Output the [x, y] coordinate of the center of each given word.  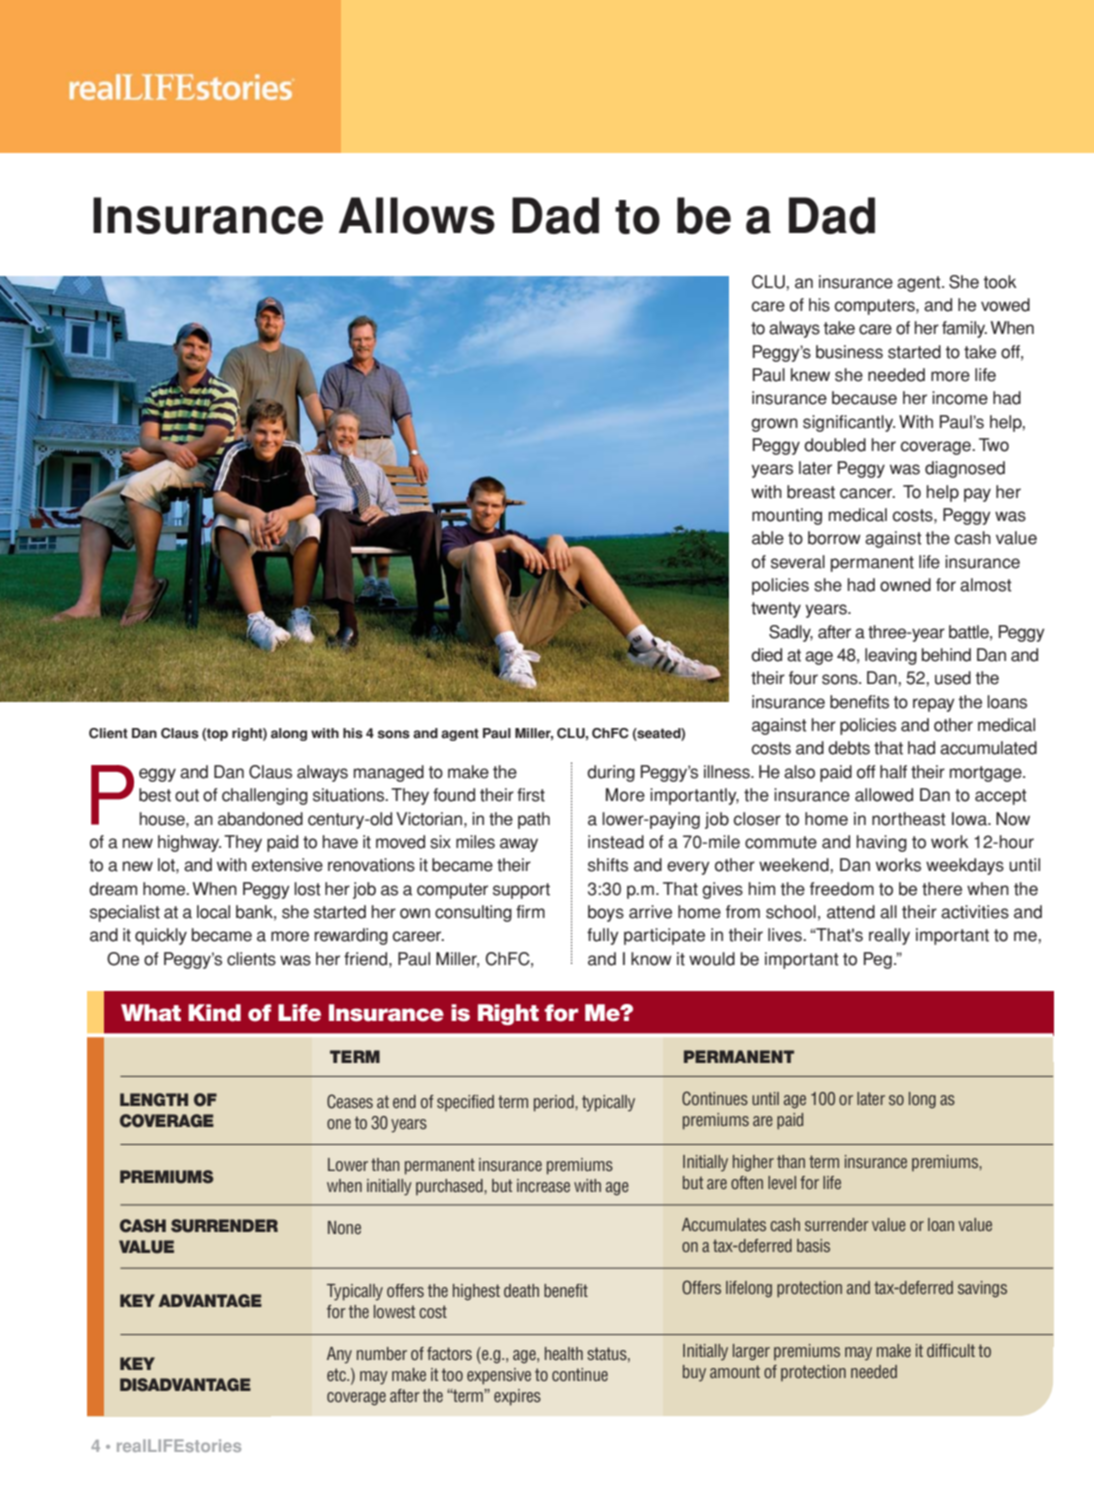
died [766, 655]
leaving [891, 656]
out [187, 795]
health [564, 1353]
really [889, 936]
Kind [214, 1013]
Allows [417, 215]
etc [337, 1374]
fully [603, 936]
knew [810, 375]
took [1000, 282]
